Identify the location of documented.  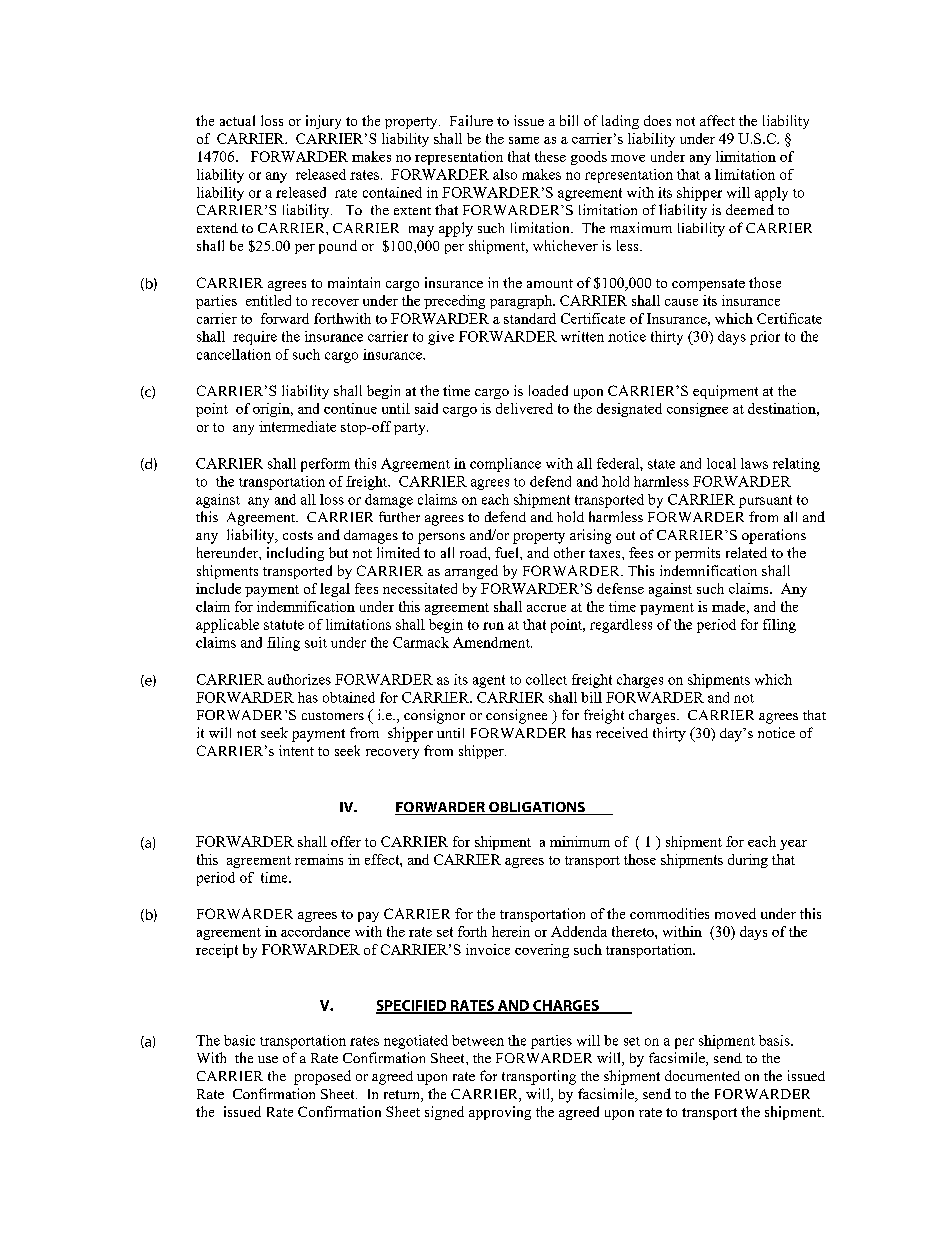
(702, 1075).
